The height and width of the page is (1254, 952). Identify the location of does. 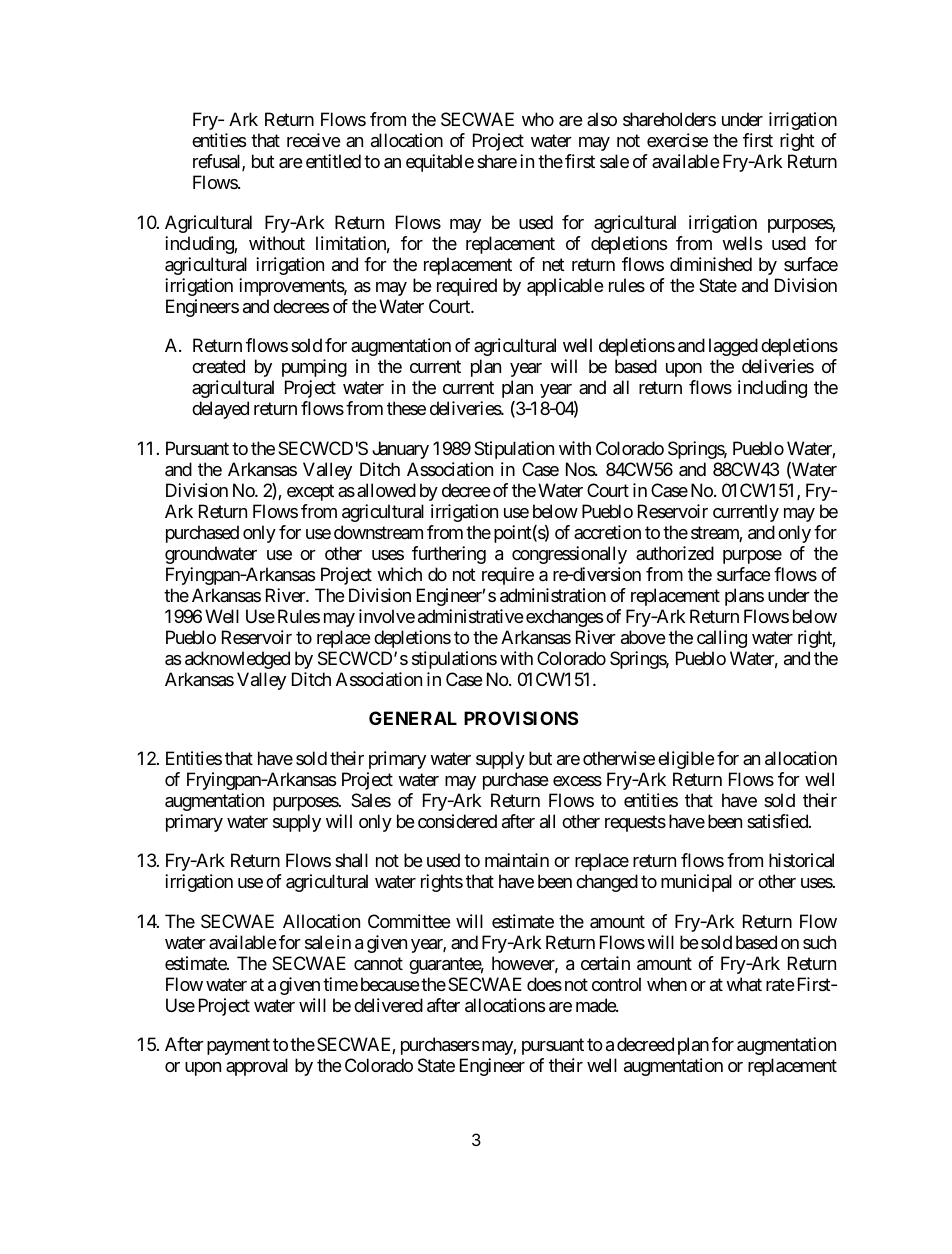
(544, 984).
